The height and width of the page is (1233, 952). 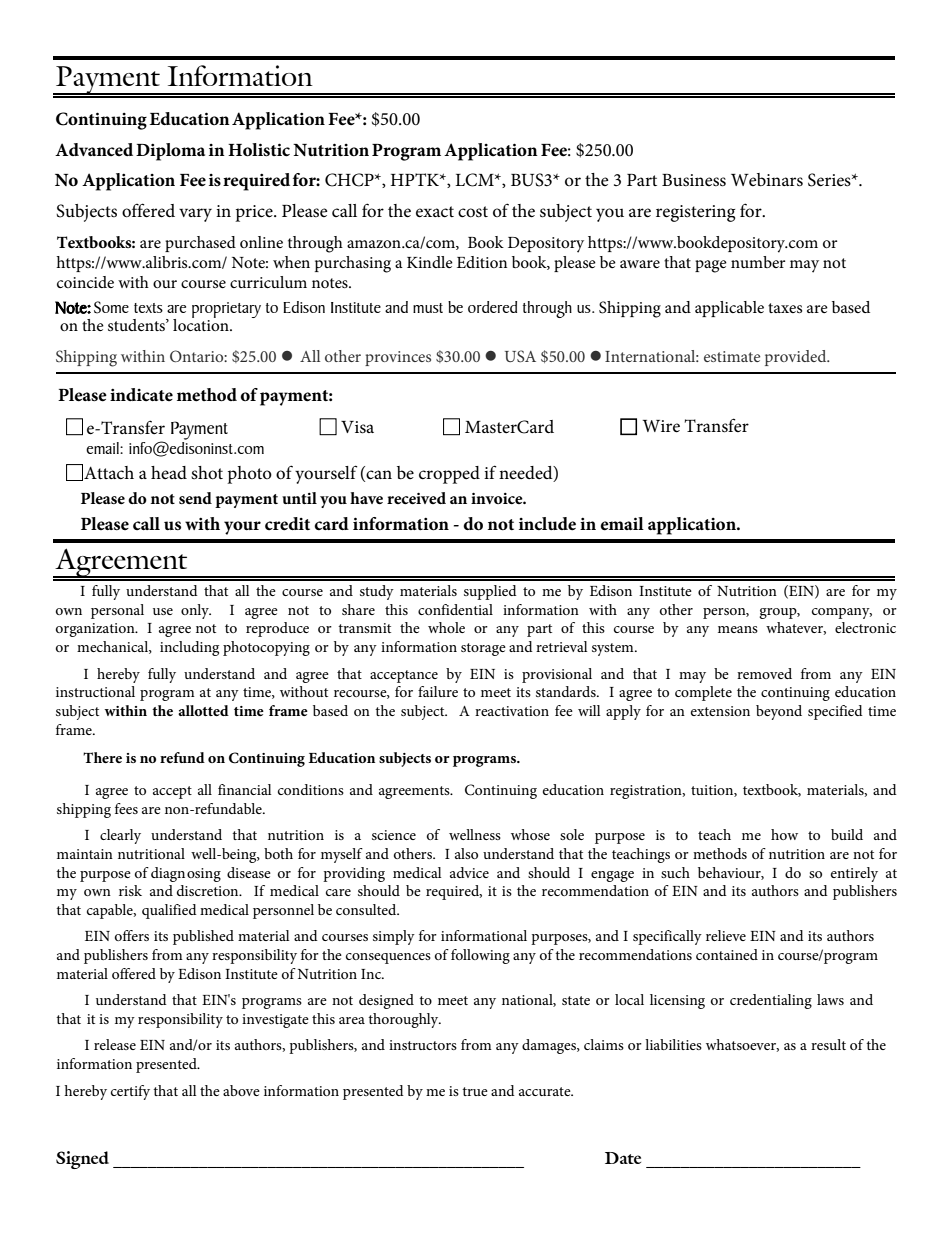 What do you see at coordinates (767, 180) in the page?
I see `Webinars` at bounding box center [767, 180].
